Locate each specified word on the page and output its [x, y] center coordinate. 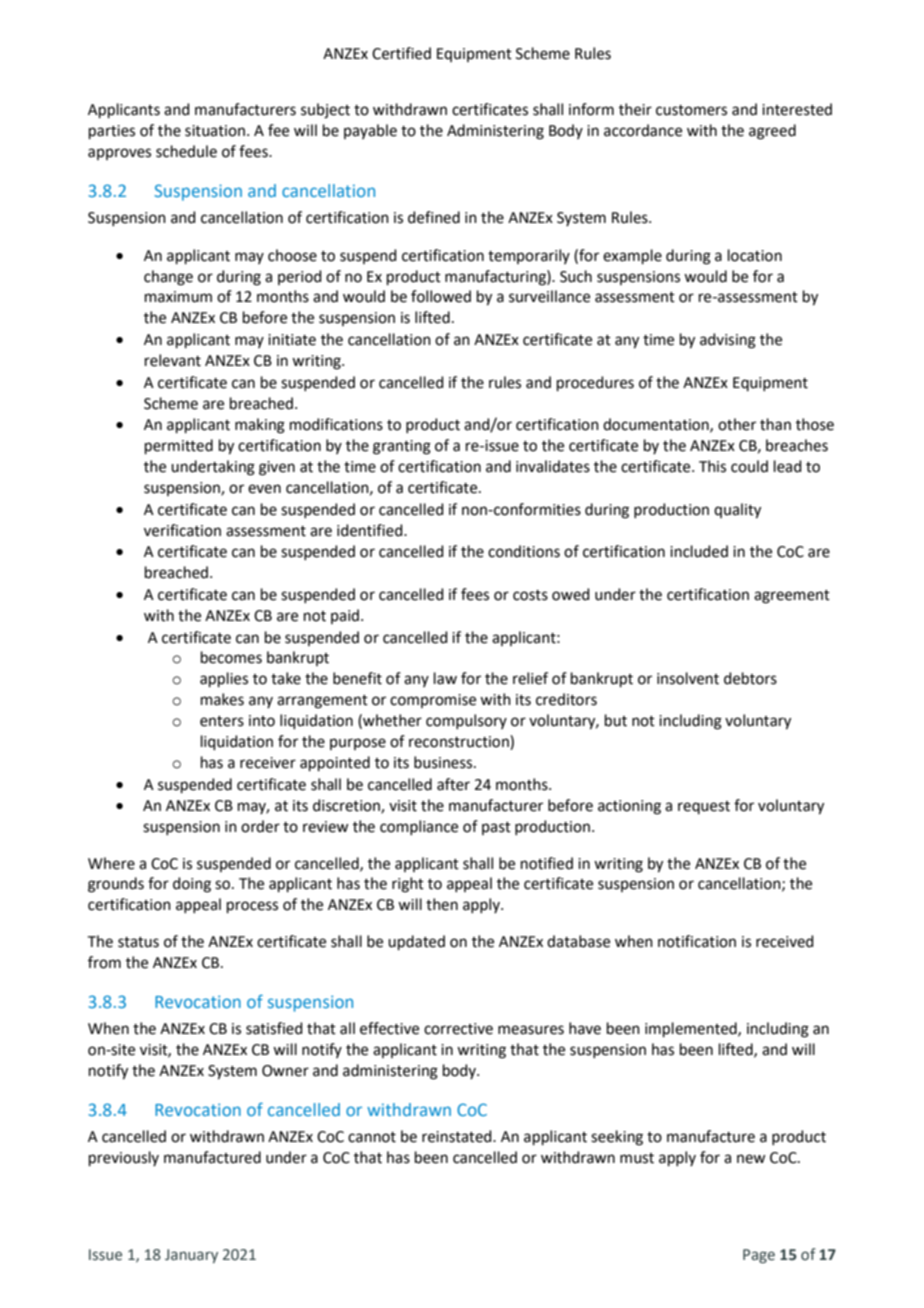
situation [215, 131]
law [445, 678]
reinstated [458, 1136]
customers [691, 110]
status [138, 942]
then [442, 904]
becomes [231, 657]
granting [402, 447]
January [191, 1256]
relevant [173, 360]
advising [728, 341]
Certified [401, 53]
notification [697, 941]
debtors [750, 678]
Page [759, 1256]
